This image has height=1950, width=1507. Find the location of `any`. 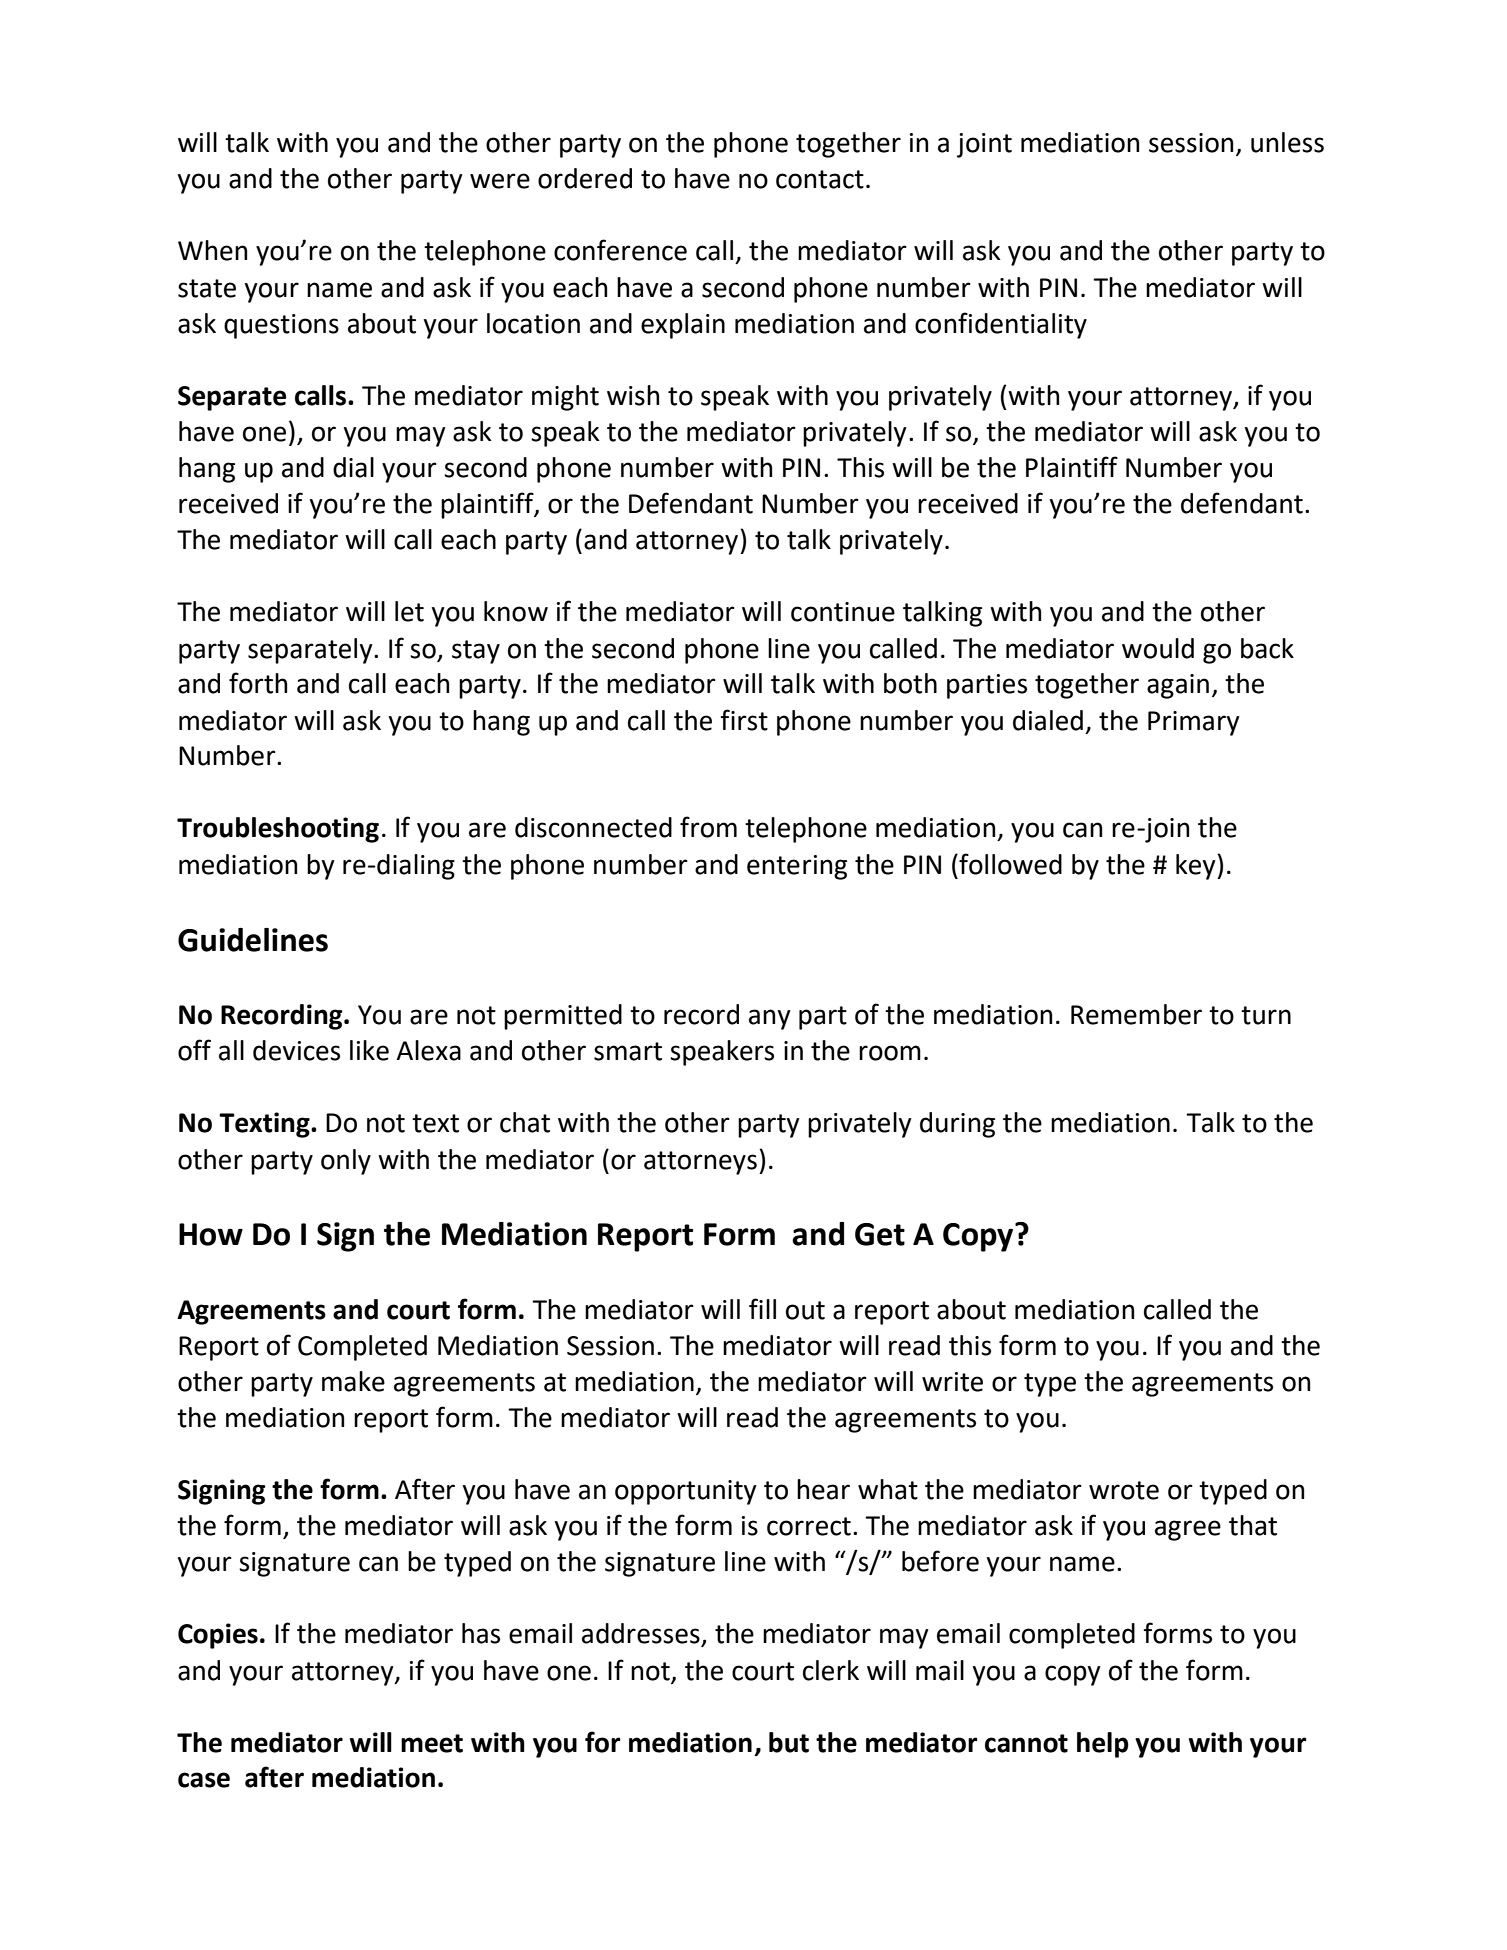

any is located at coordinates (770, 1019).
